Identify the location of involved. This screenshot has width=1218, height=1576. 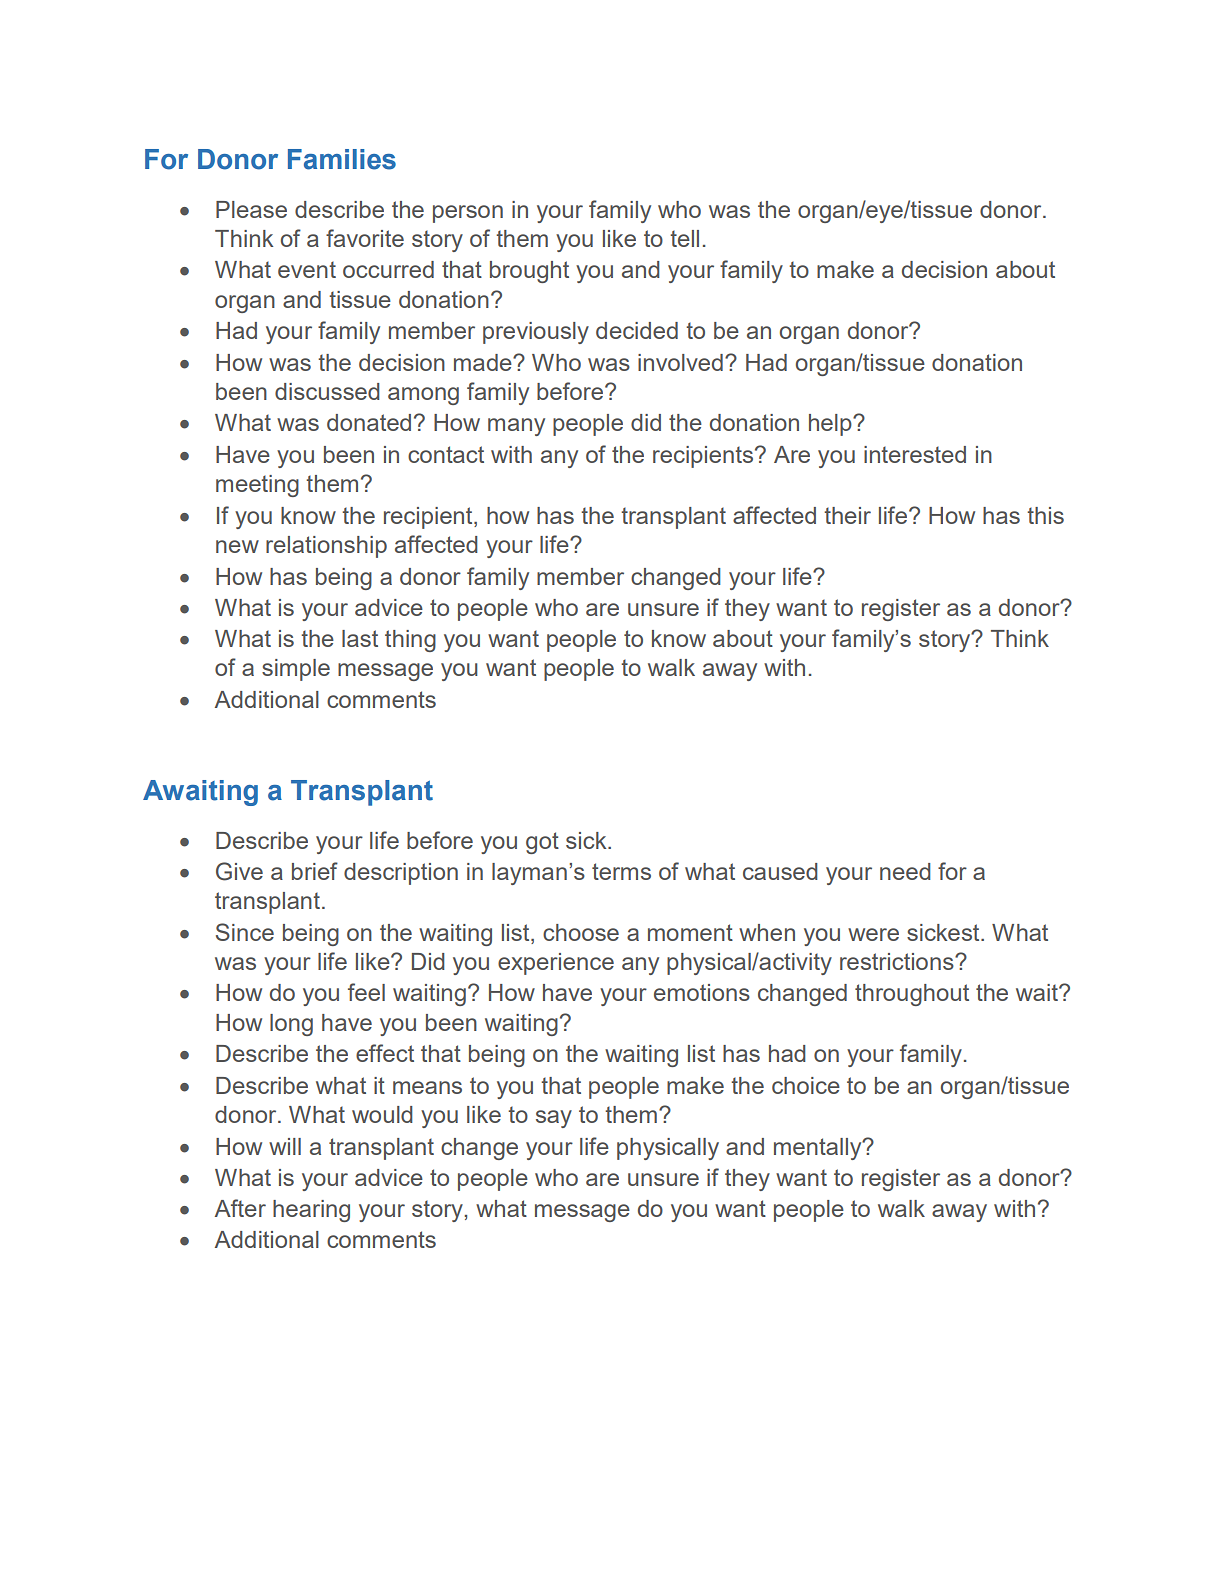
(680, 362).
